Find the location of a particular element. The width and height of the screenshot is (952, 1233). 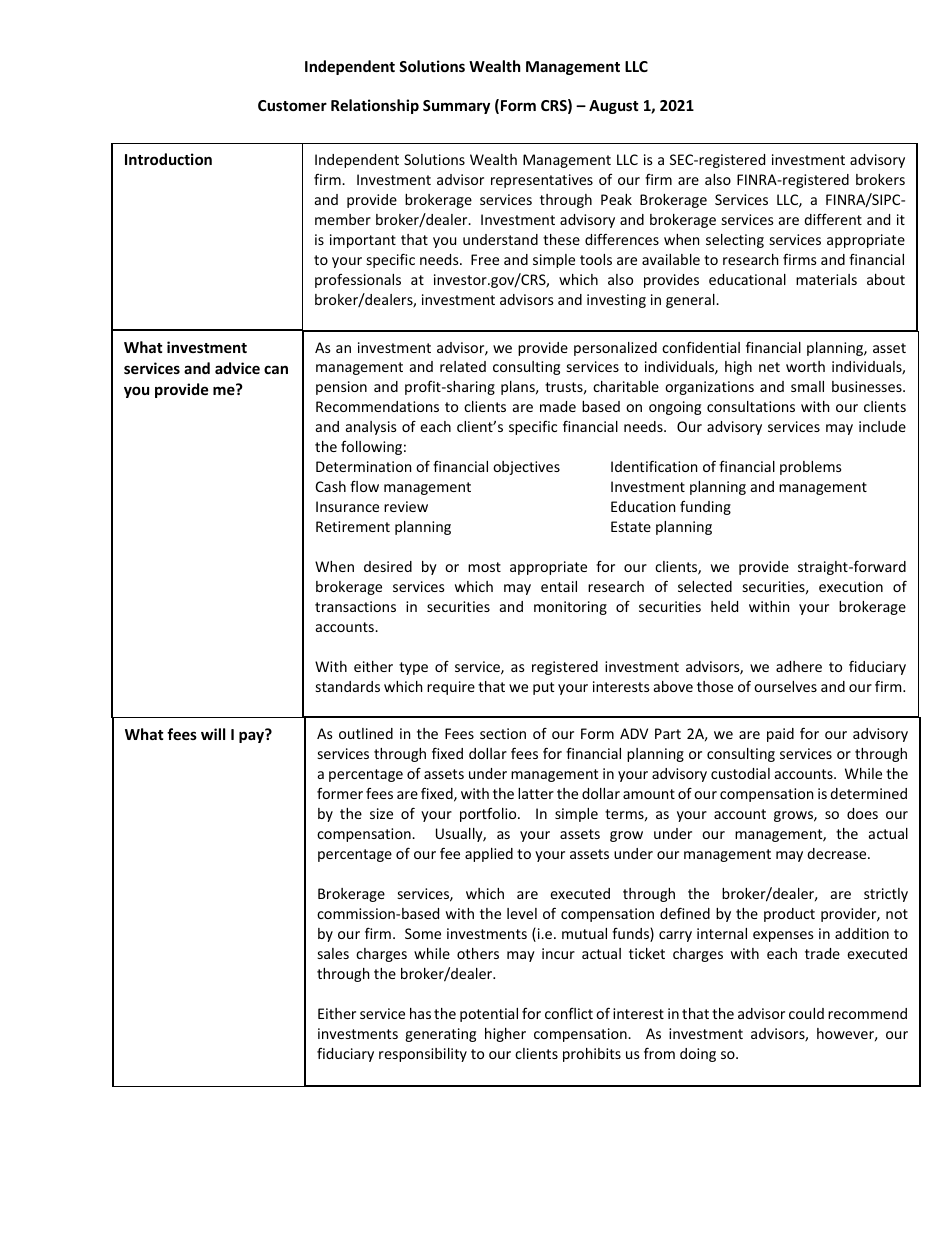

Customer is located at coordinates (292, 105).
